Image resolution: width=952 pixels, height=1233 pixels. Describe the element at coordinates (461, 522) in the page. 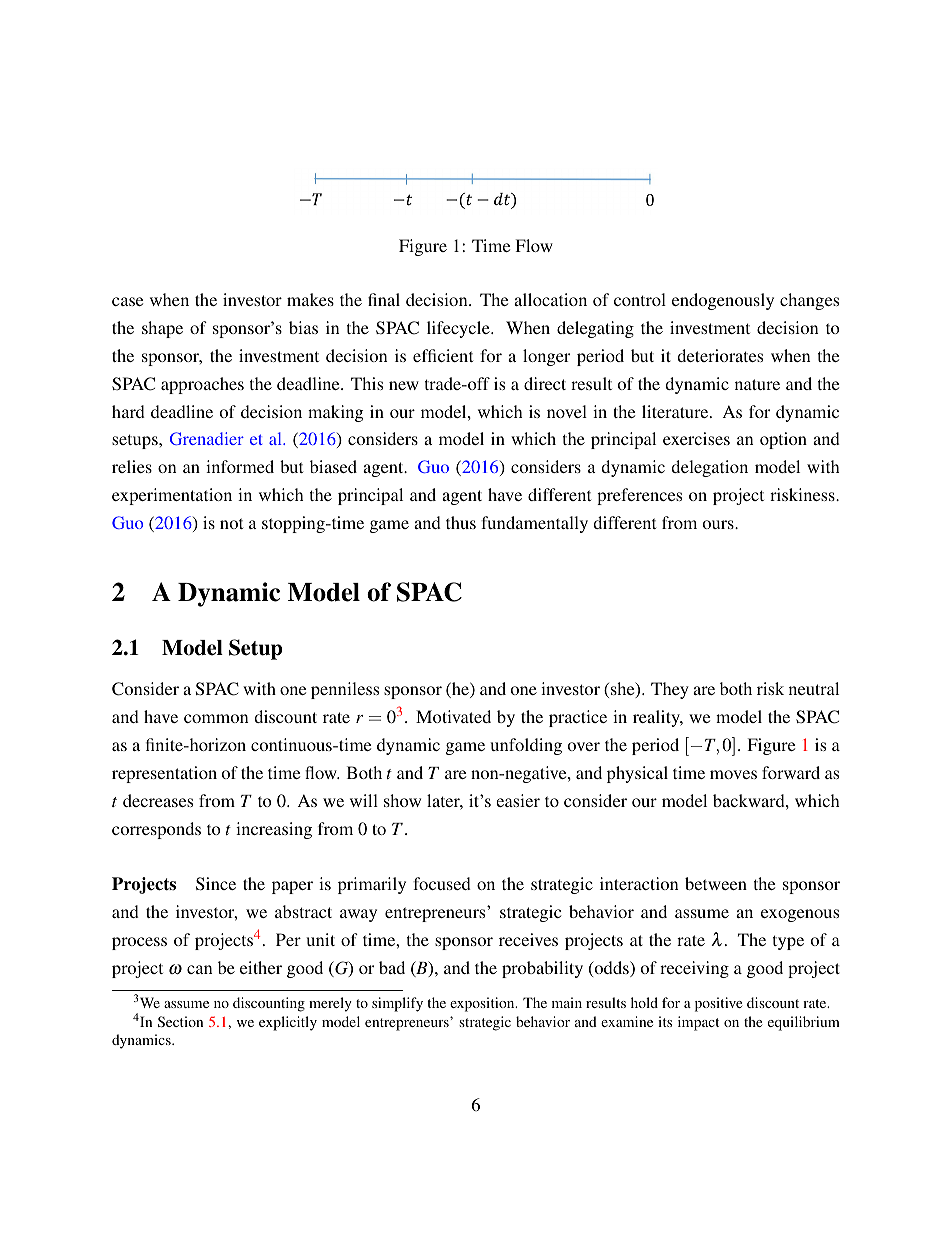

I see `thus` at that location.
